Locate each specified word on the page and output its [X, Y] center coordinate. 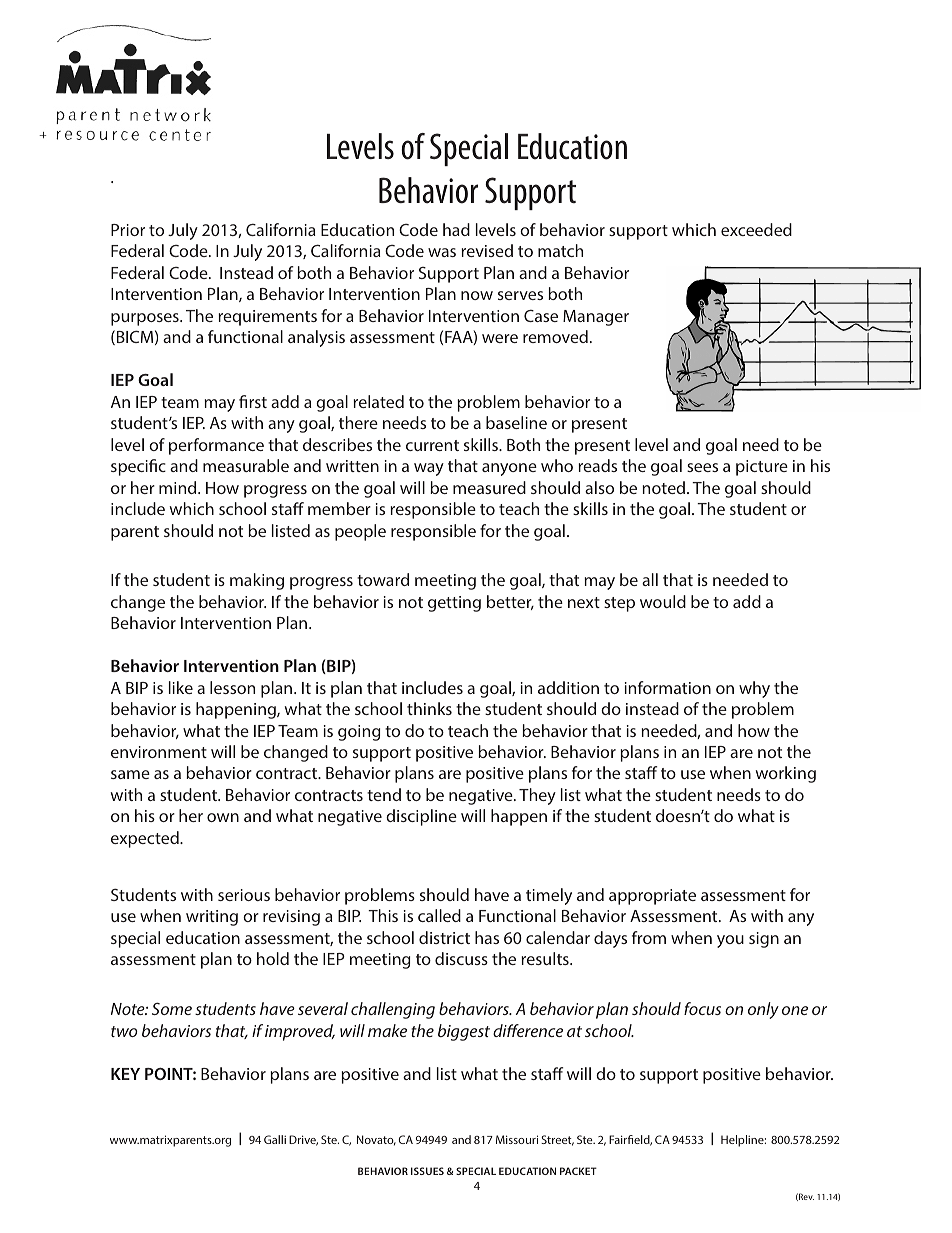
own [223, 817]
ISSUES [427, 1171]
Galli [275, 1139]
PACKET [578, 1171]
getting [454, 604]
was [442, 252]
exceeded [756, 229]
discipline [421, 817]
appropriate [652, 897]
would [663, 601]
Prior [128, 230]
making [257, 581]
